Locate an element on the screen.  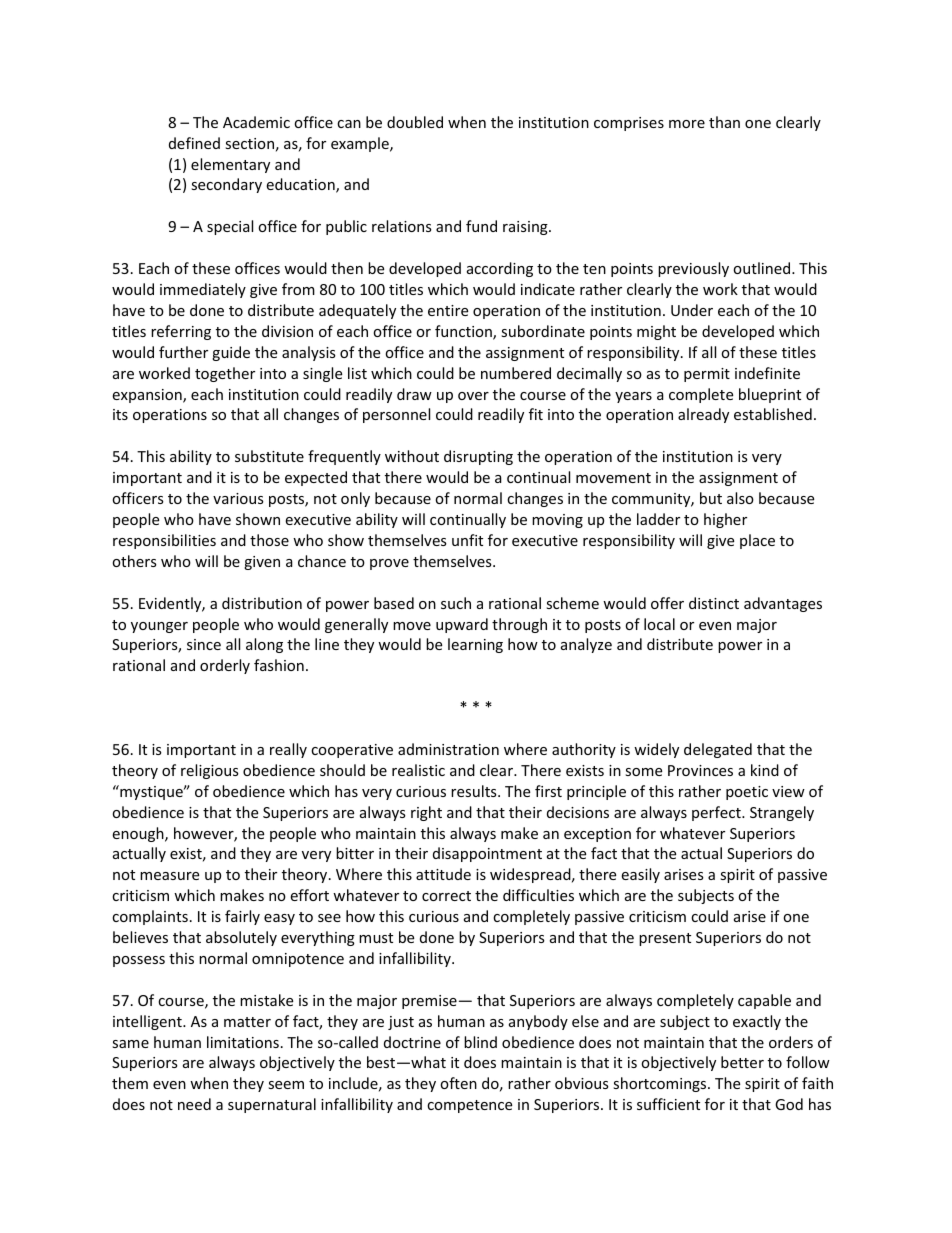
doubled is located at coordinates (415, 122).
